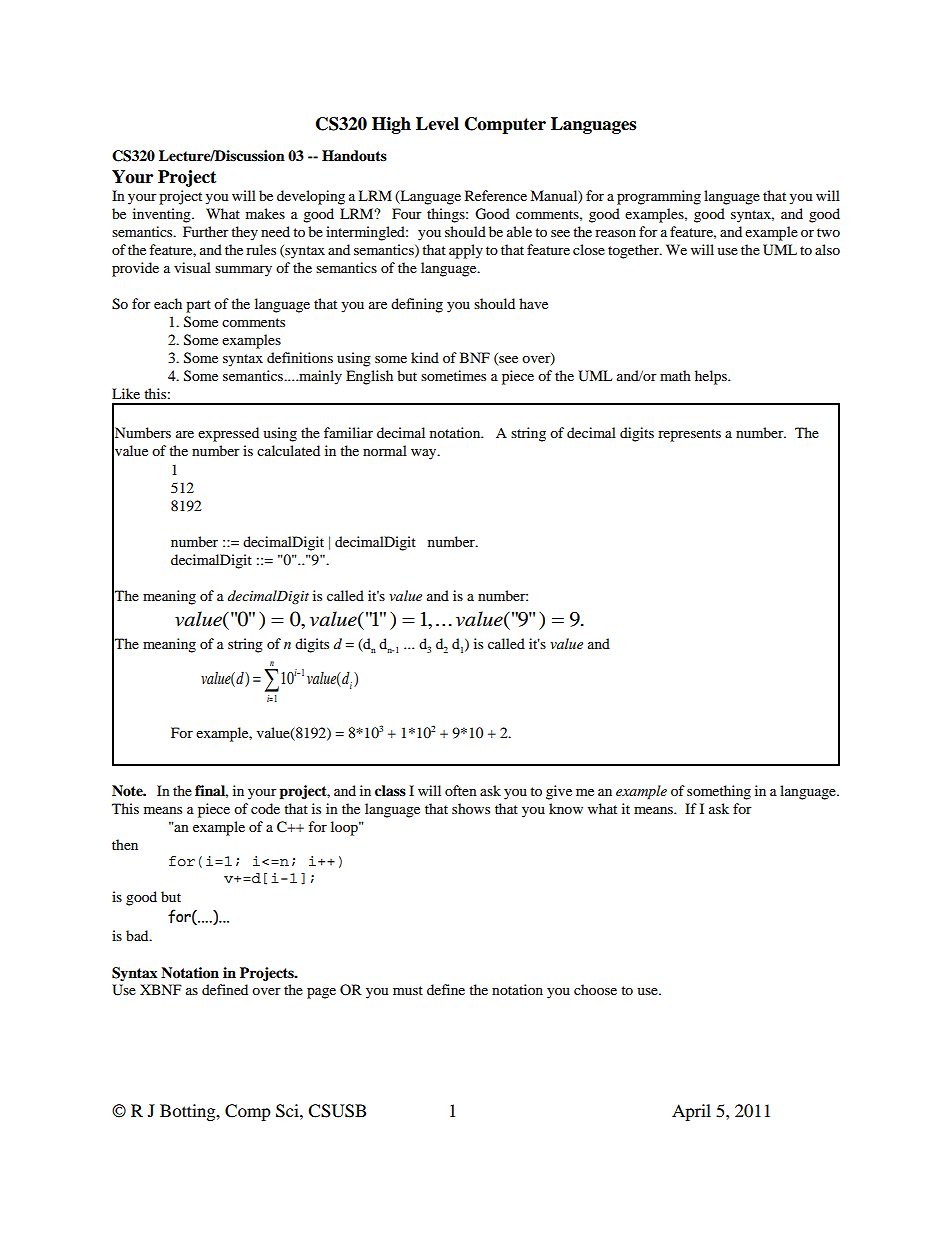 The height and width of the page is (1233, 952). What do you see at coordinates (471, 808) in the page?
I see `shows` at bounding box center [471, 808].
